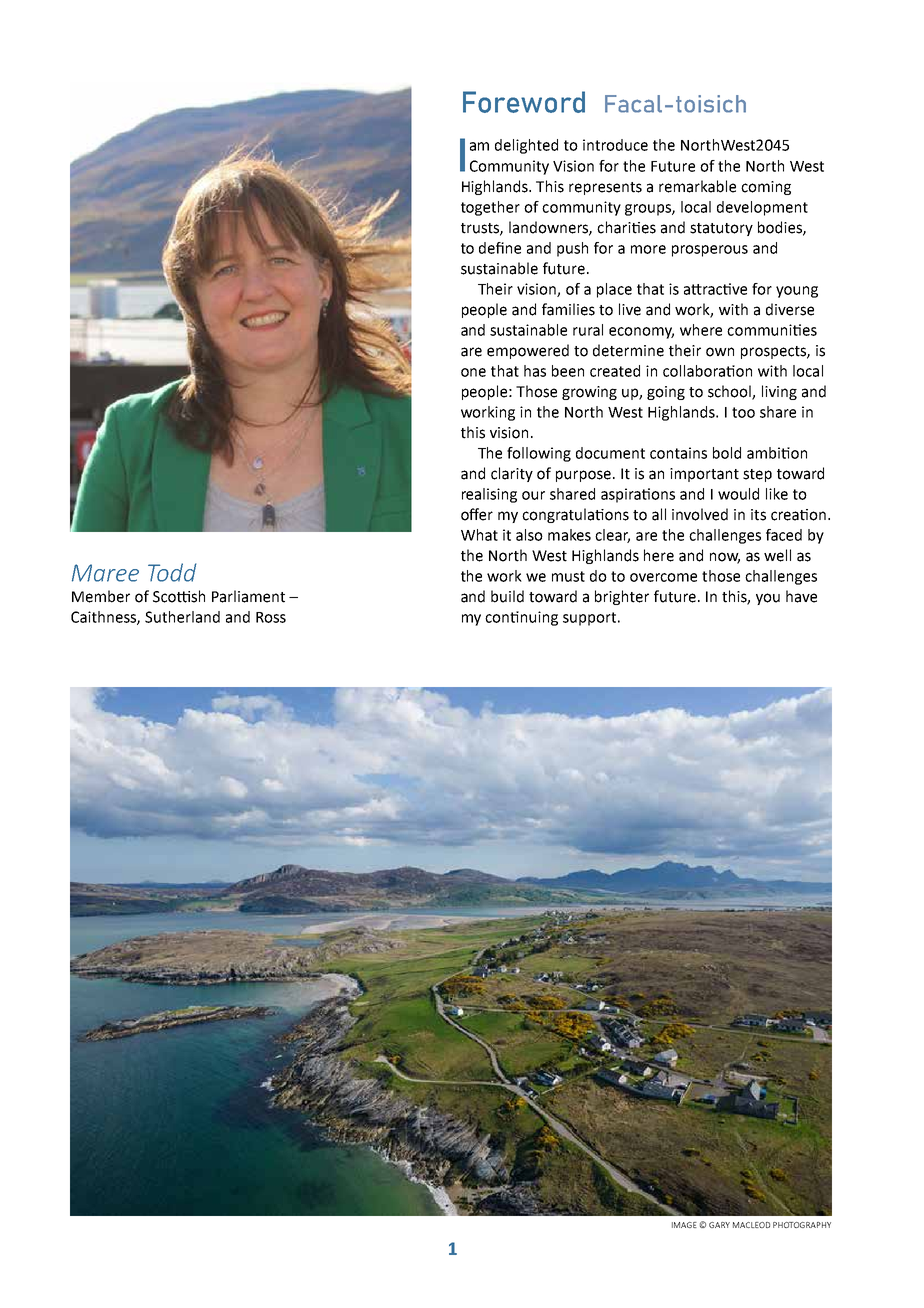 The width and height of the screenshot is (924, 1308). I want to click on Sutherland, so click(182, 617).
